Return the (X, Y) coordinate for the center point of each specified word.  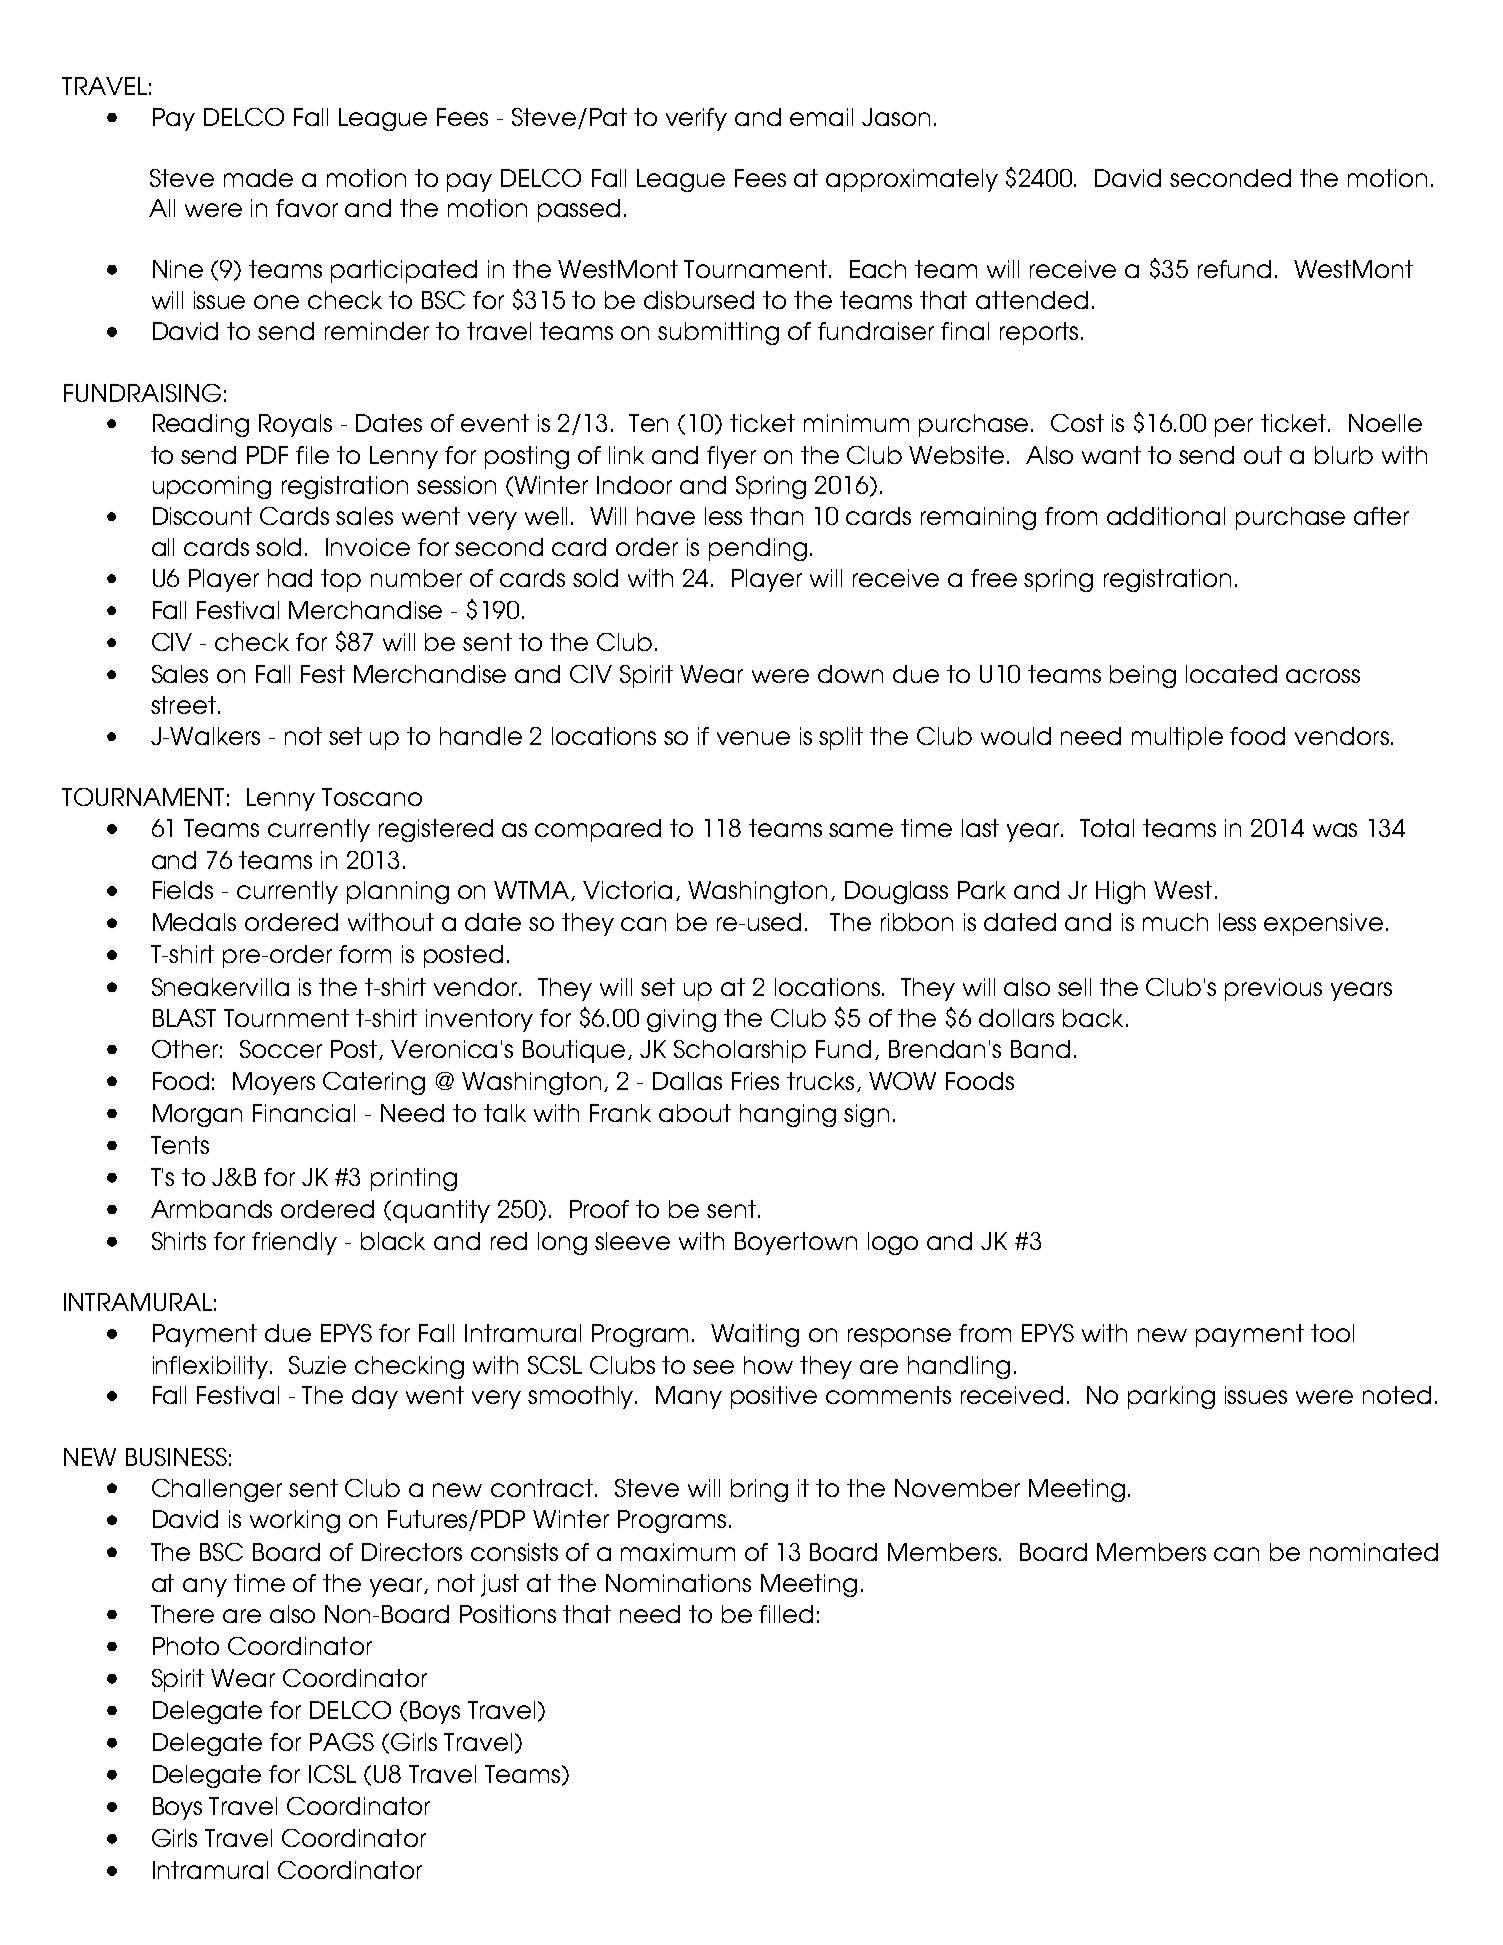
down (850, 674)
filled (786, 1614)
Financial (304, 1113)
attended (1032, 300)
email (821, 117)
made (258, 178)
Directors (412, 1552)
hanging (788, 1115)
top (341, 580)
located (1231, 674)
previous (1273, 989)
